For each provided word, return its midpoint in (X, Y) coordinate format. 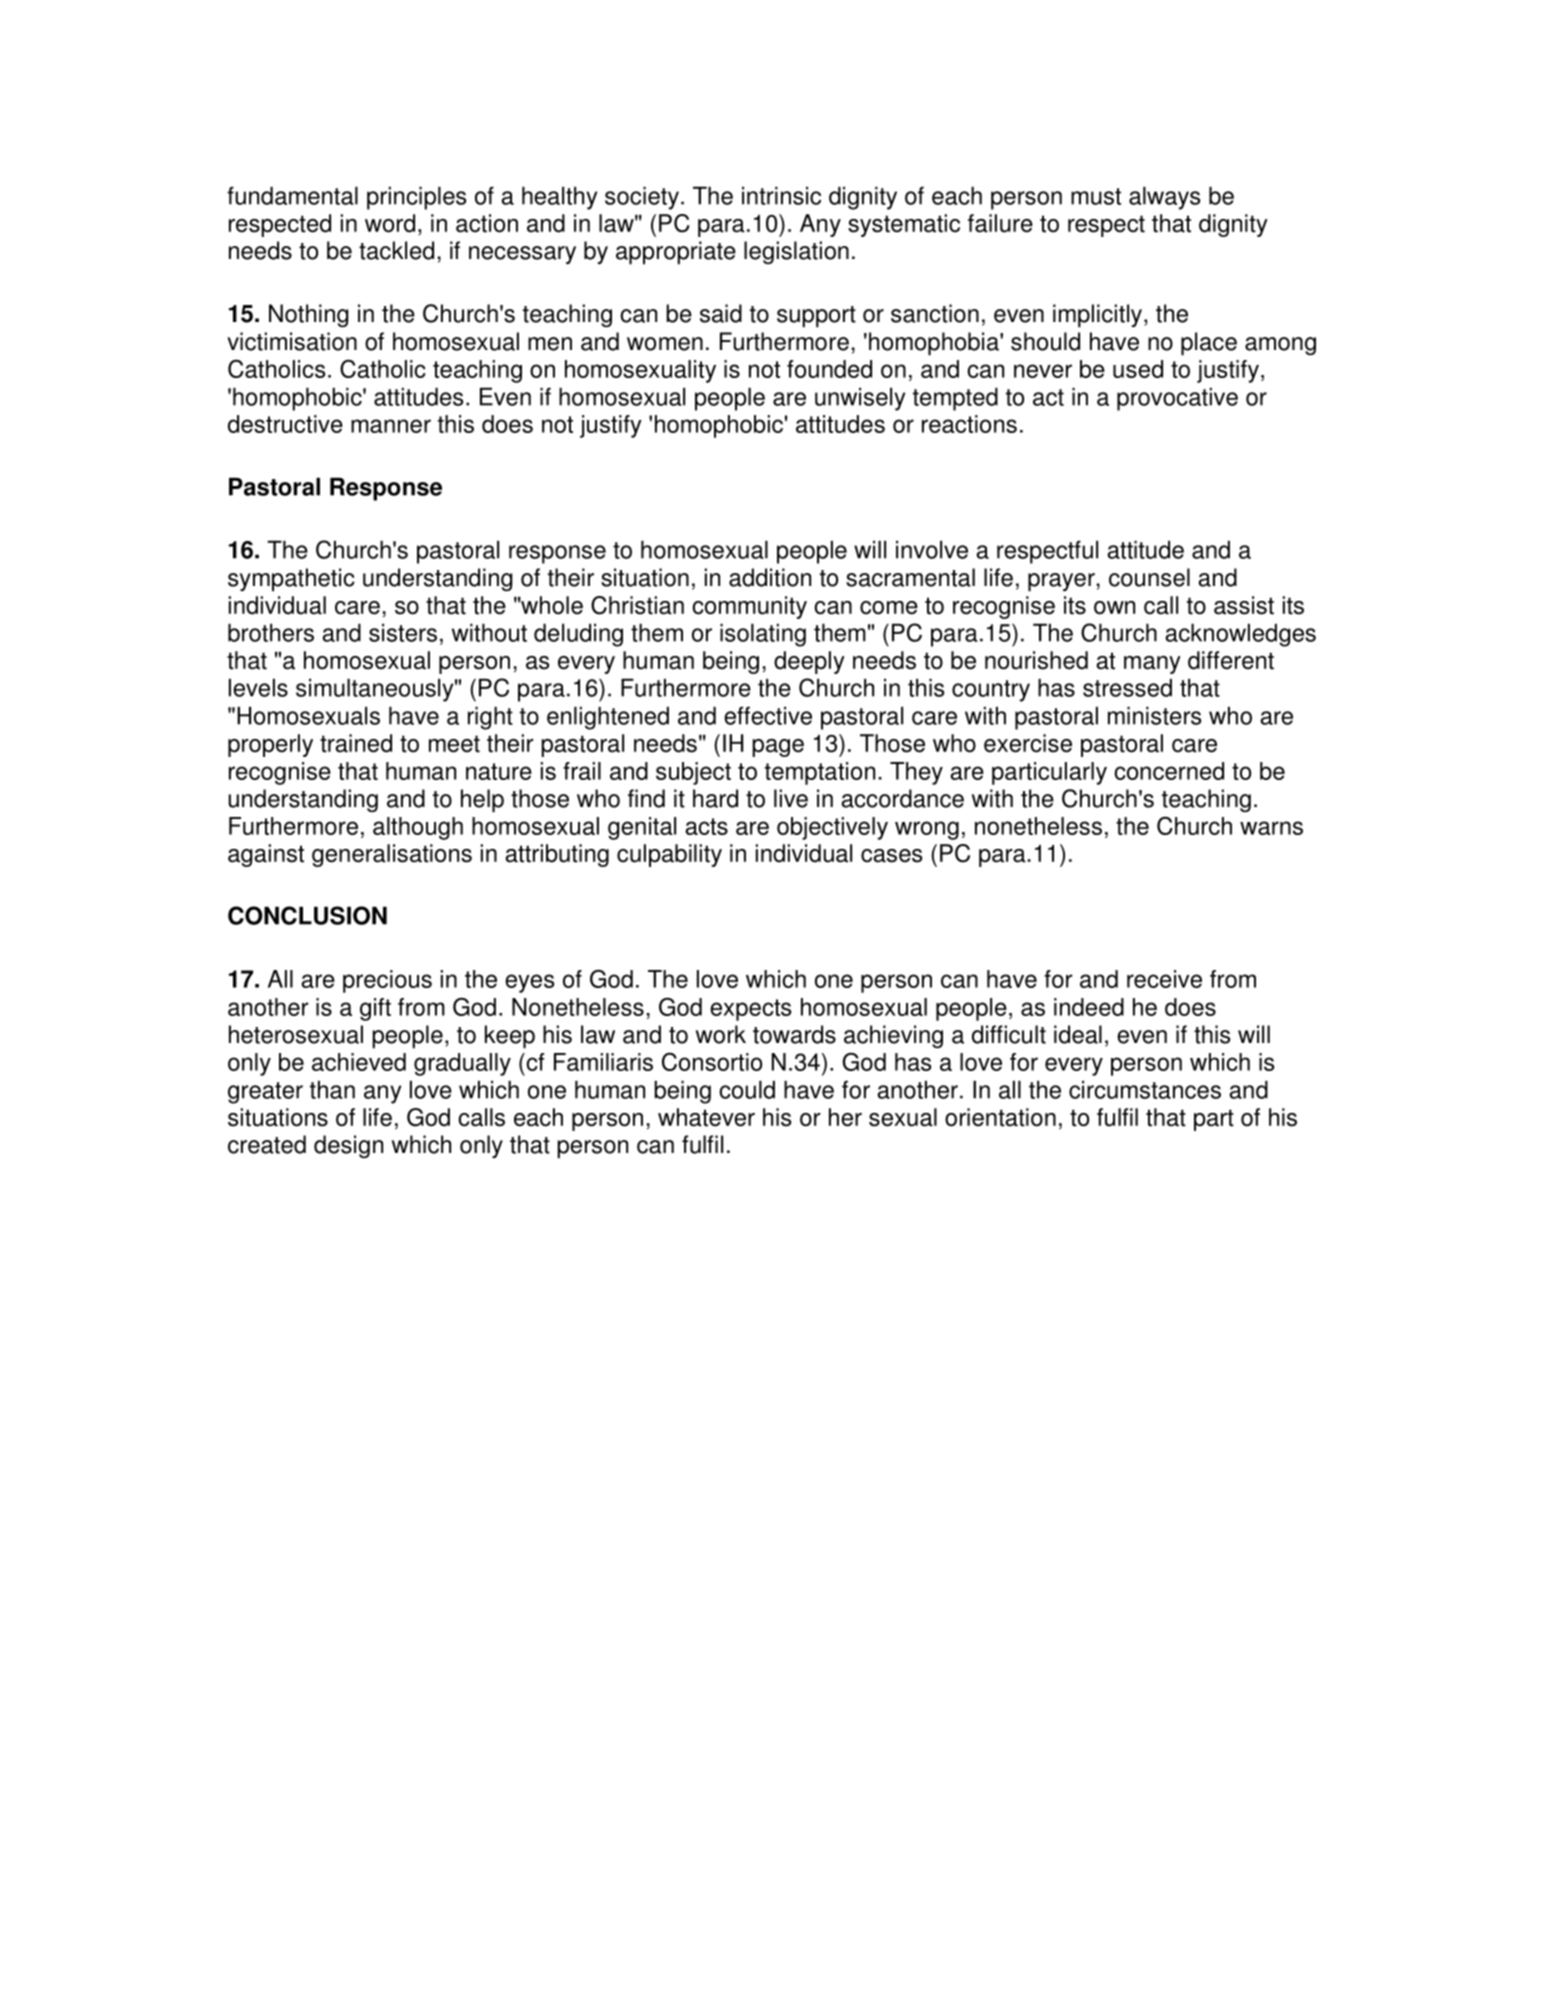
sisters (403, 632)
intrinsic (781, 195)
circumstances (1145, 1089)
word (390, 223)
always (1164, 198)
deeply (809, 662)
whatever (706, 1117)
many (1152, 665)
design (348, 1146)
